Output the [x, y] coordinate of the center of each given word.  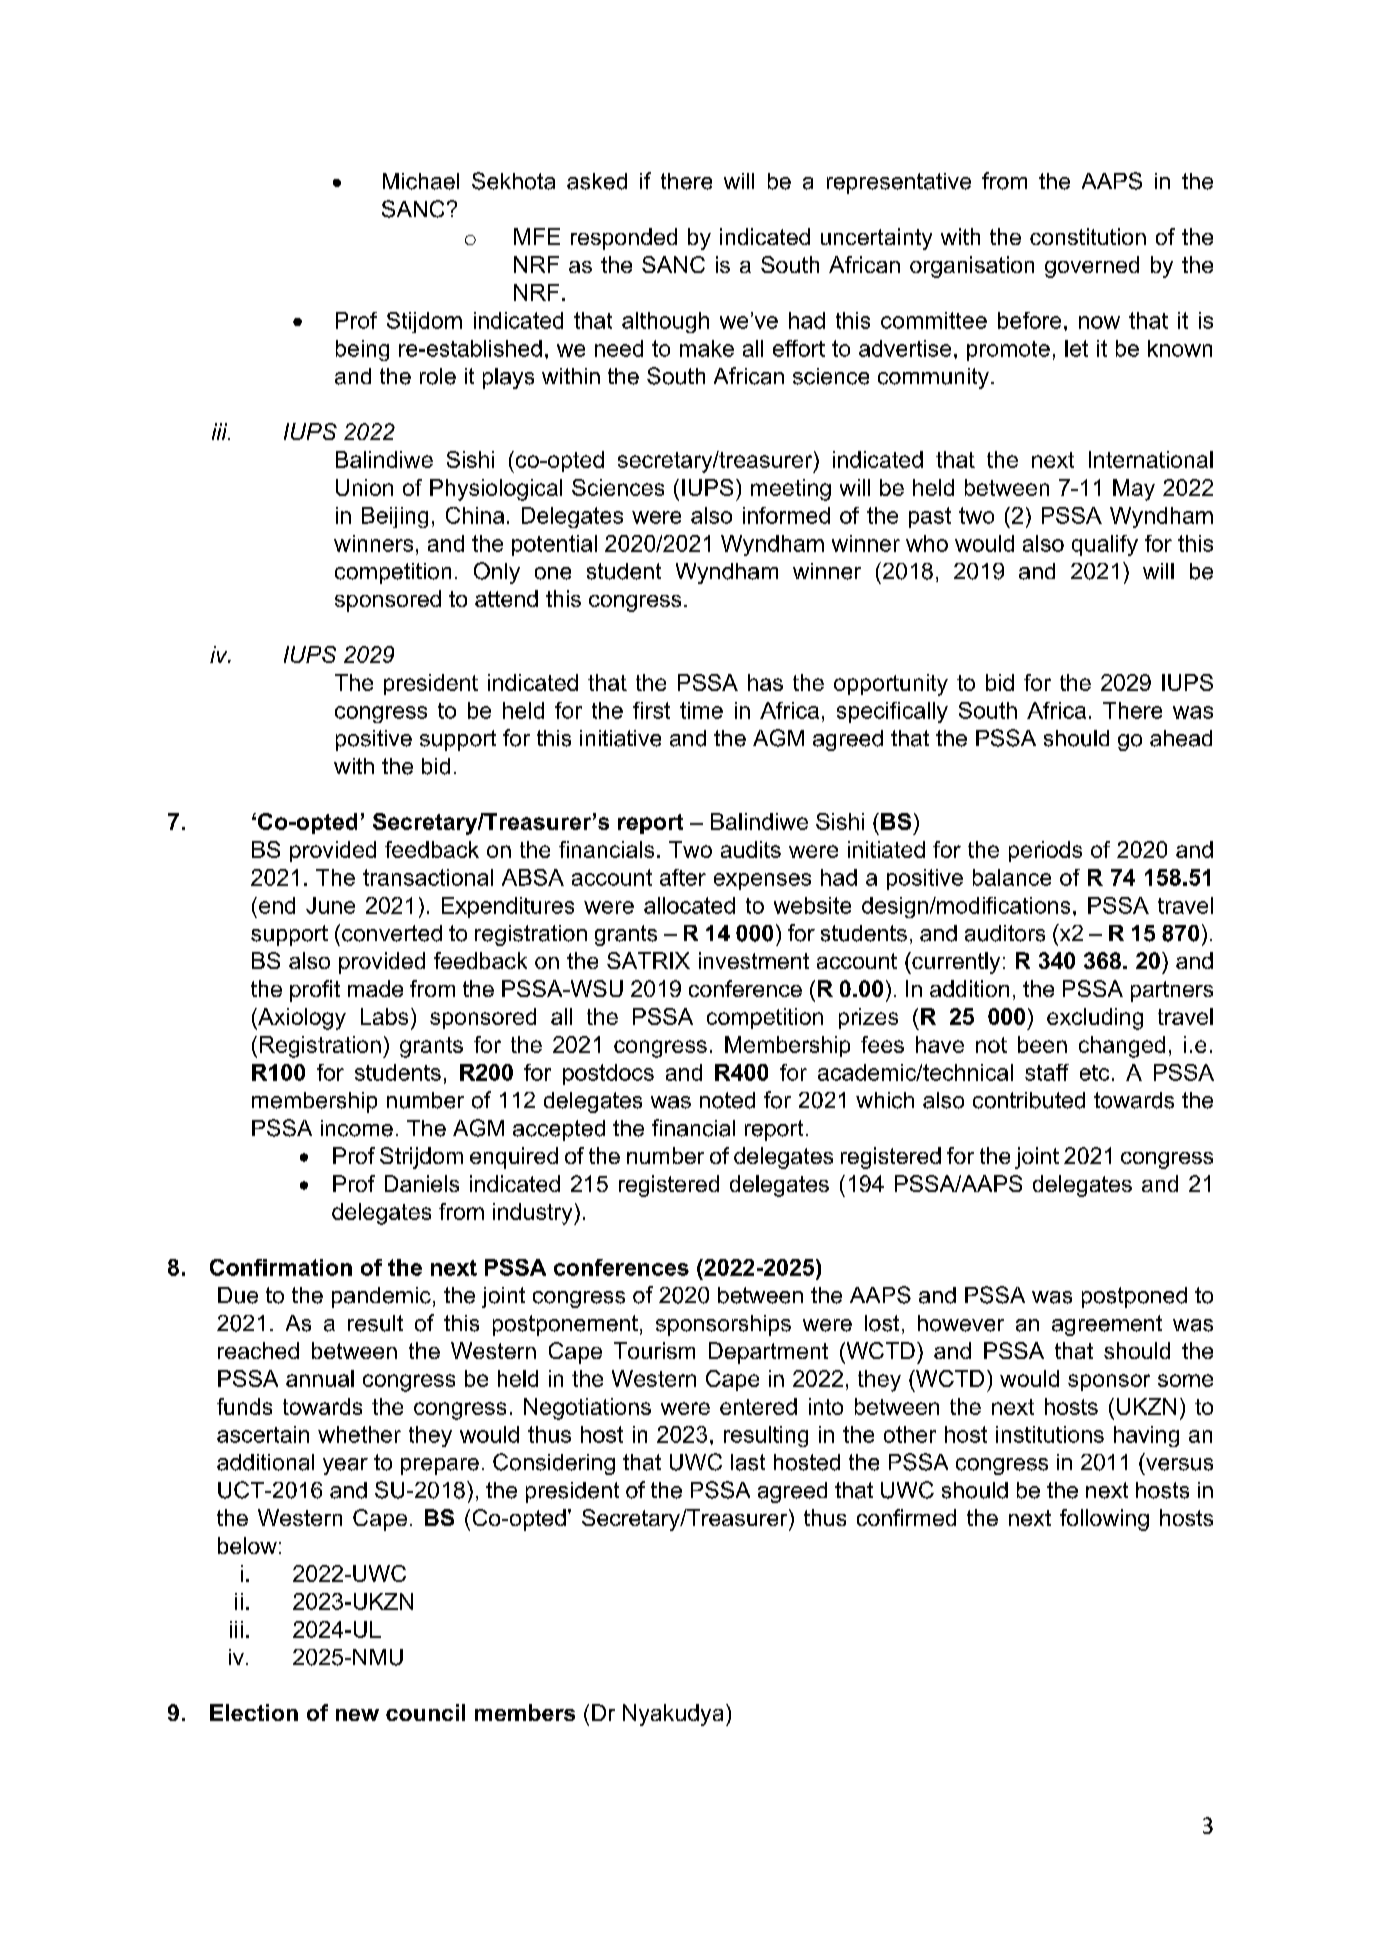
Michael [421, 181]
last [748, 1462]
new [357, 1715]
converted [392, 933]
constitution [1088, 236]
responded [624, 239]
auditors [1005, 933]
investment [754, 960]
